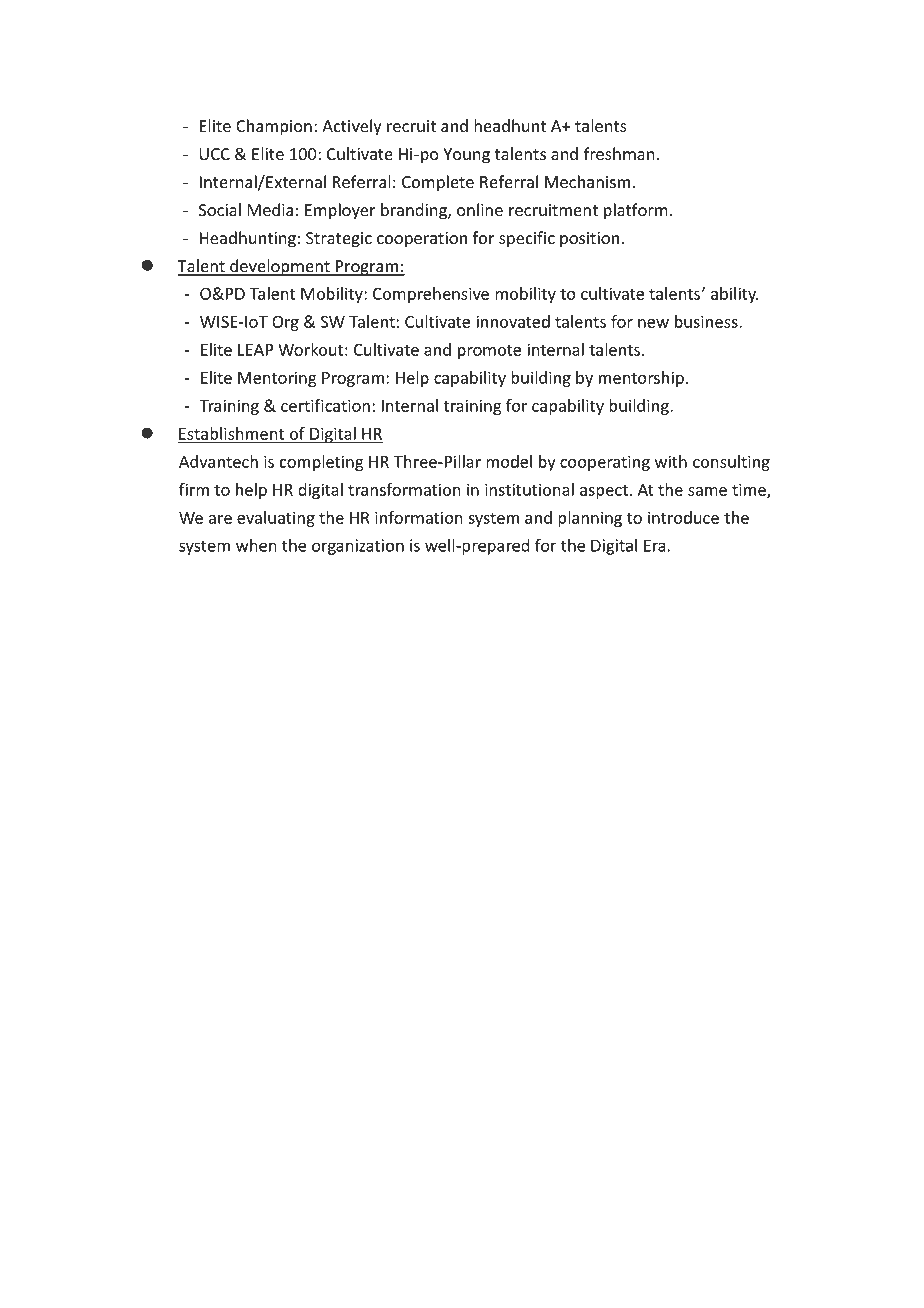 The image size is (924, 1308). Describe the element at coordinates (325, 405) in the screenshot. I see `certification` at that location.
